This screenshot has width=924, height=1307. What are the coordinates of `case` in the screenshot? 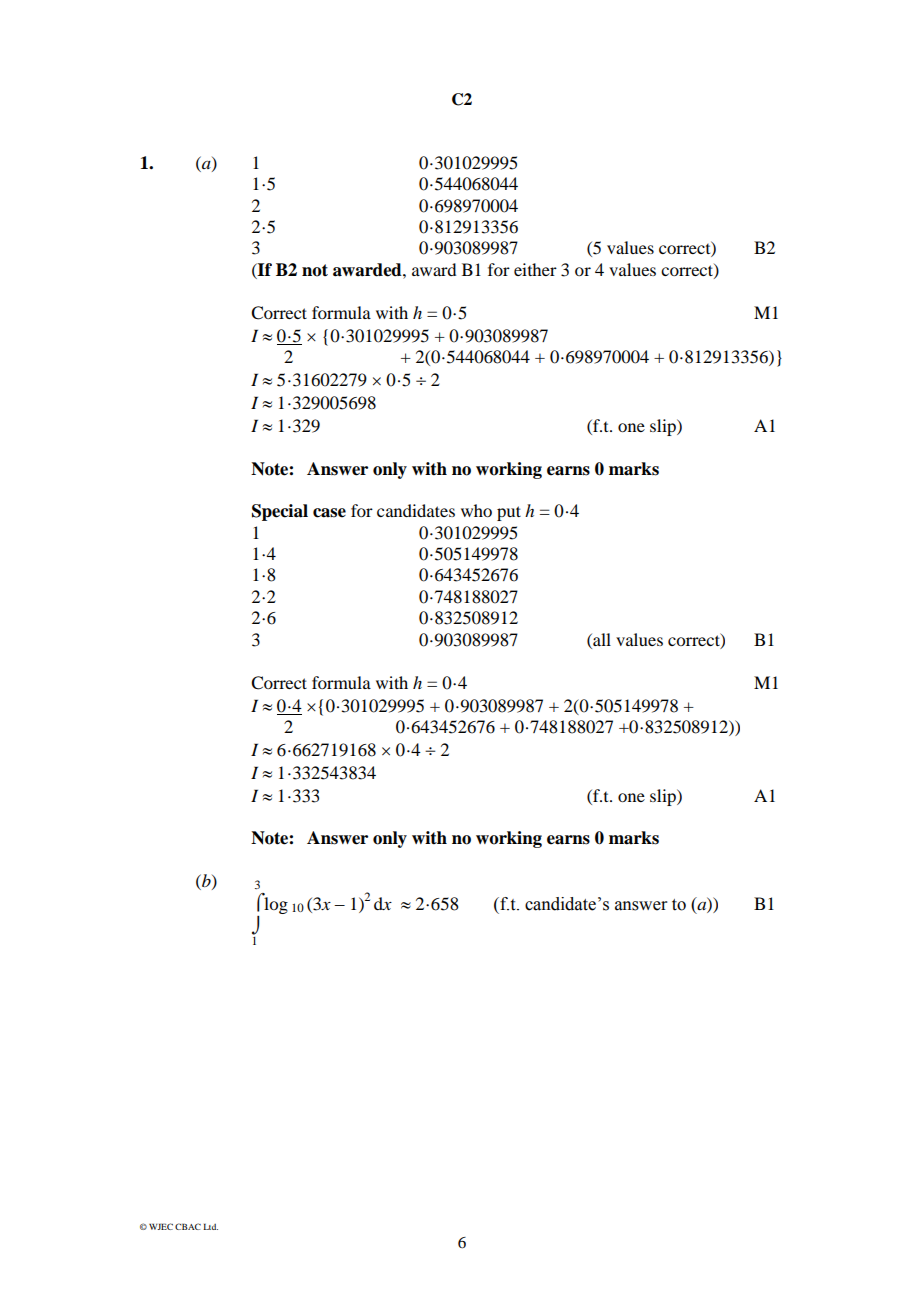 It's located at (329, 513).
